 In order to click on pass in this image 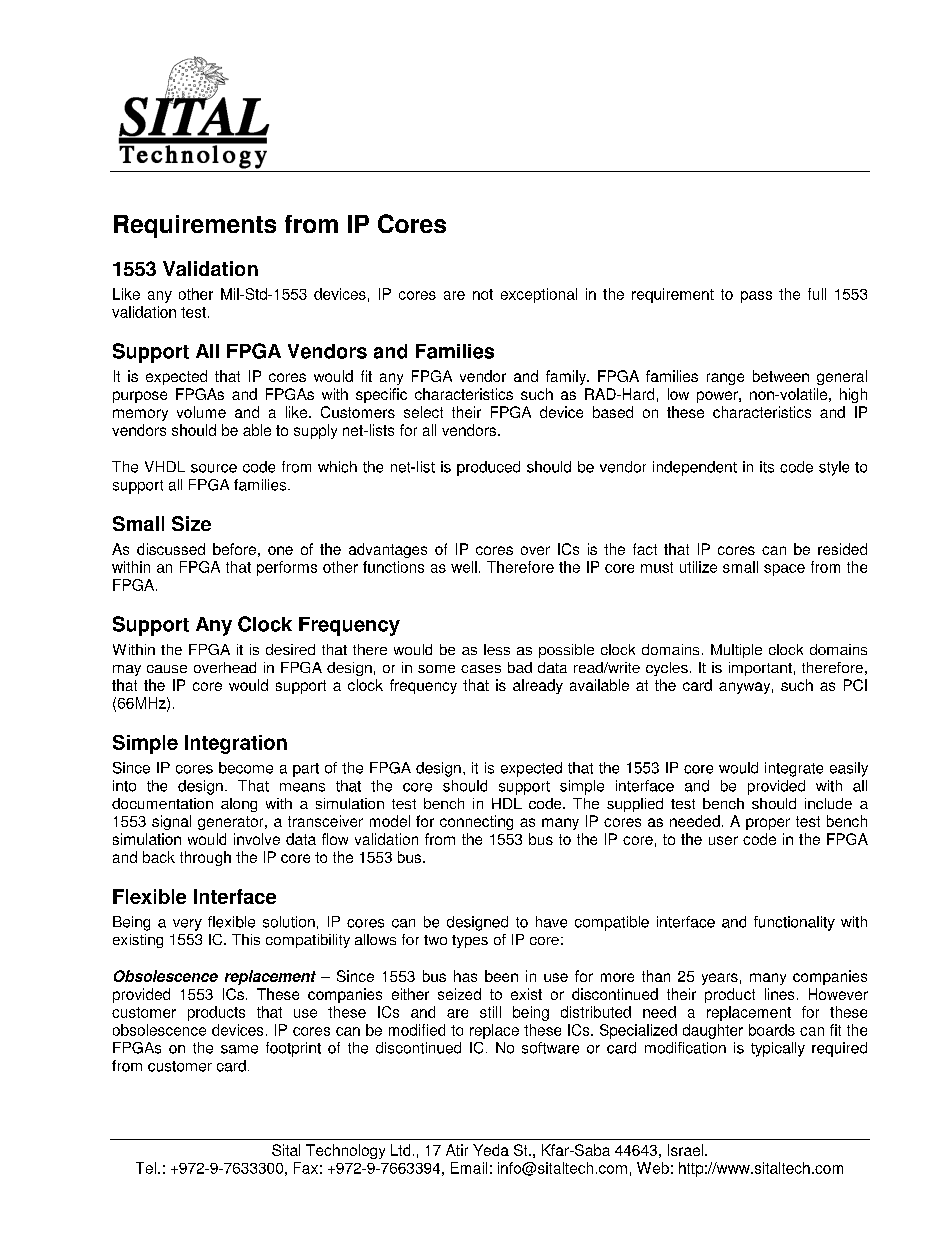, I will do `click(756, 297)`.
